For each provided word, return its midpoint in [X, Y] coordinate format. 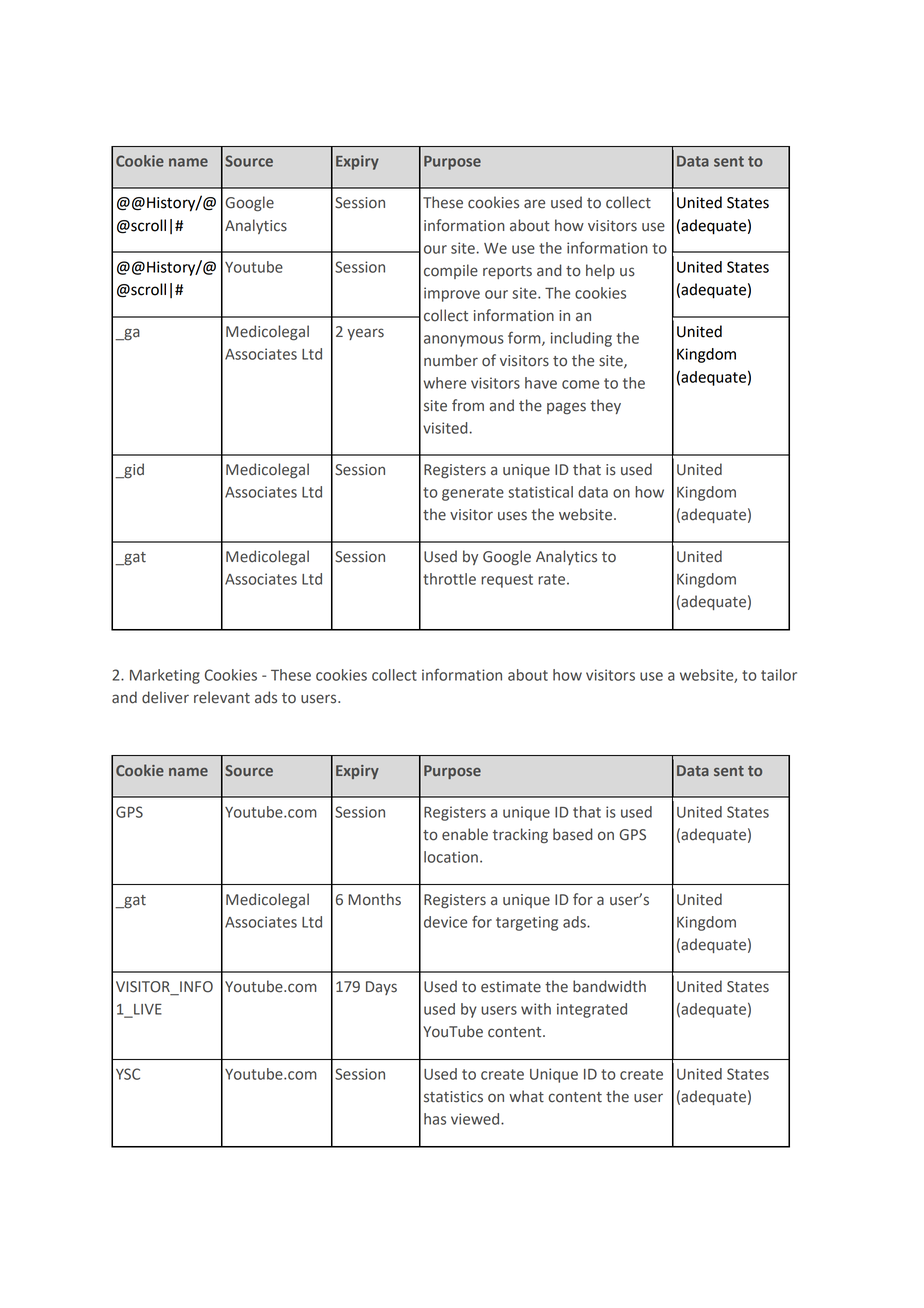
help [600, 271]
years [365, 334]
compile [451, 271]
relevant [222, 697]
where [444, 383]
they [605, 406]
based [572, 834]
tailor [779, 675]
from [468, 405]
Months [374, 899]
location [451, 857]
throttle [449, 579]
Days [381, 988]
